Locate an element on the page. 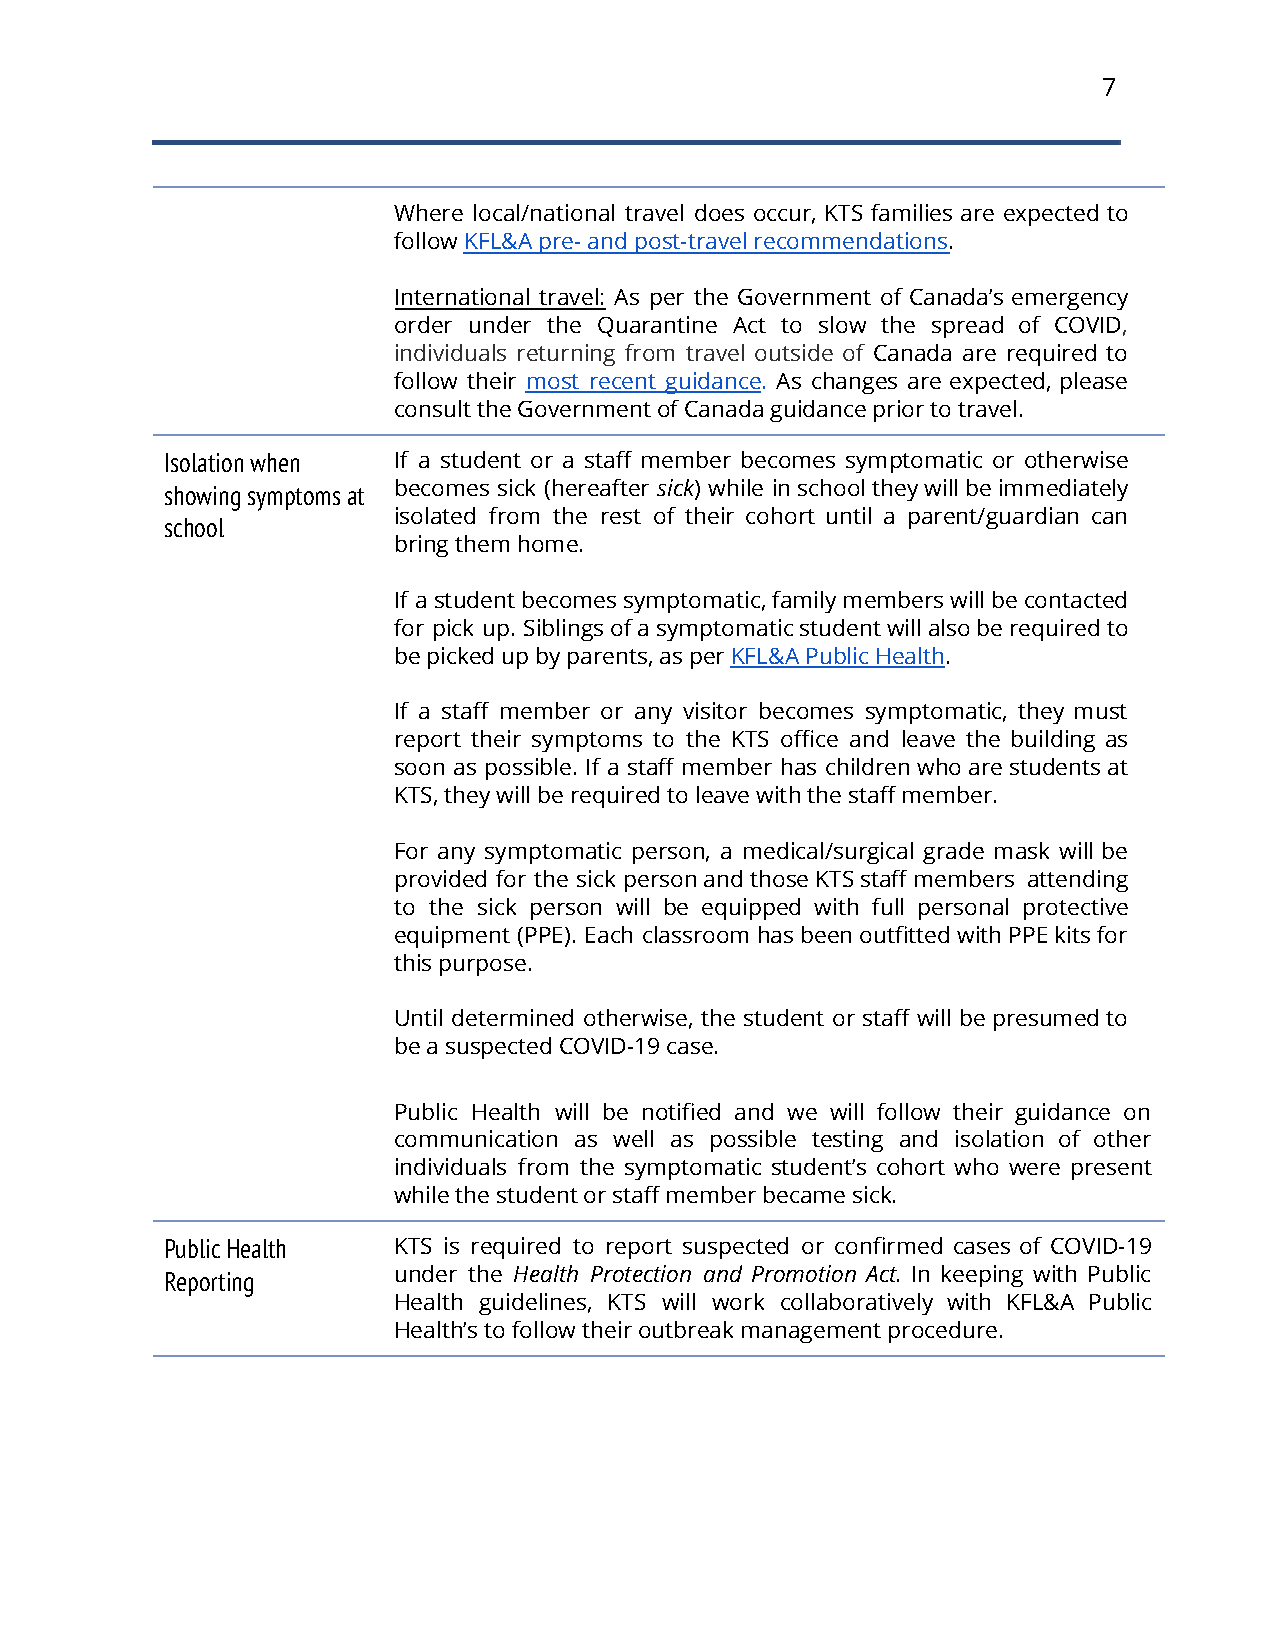 This image has width=1266, height=1638. visitor is located at coordinates (715, 710).
